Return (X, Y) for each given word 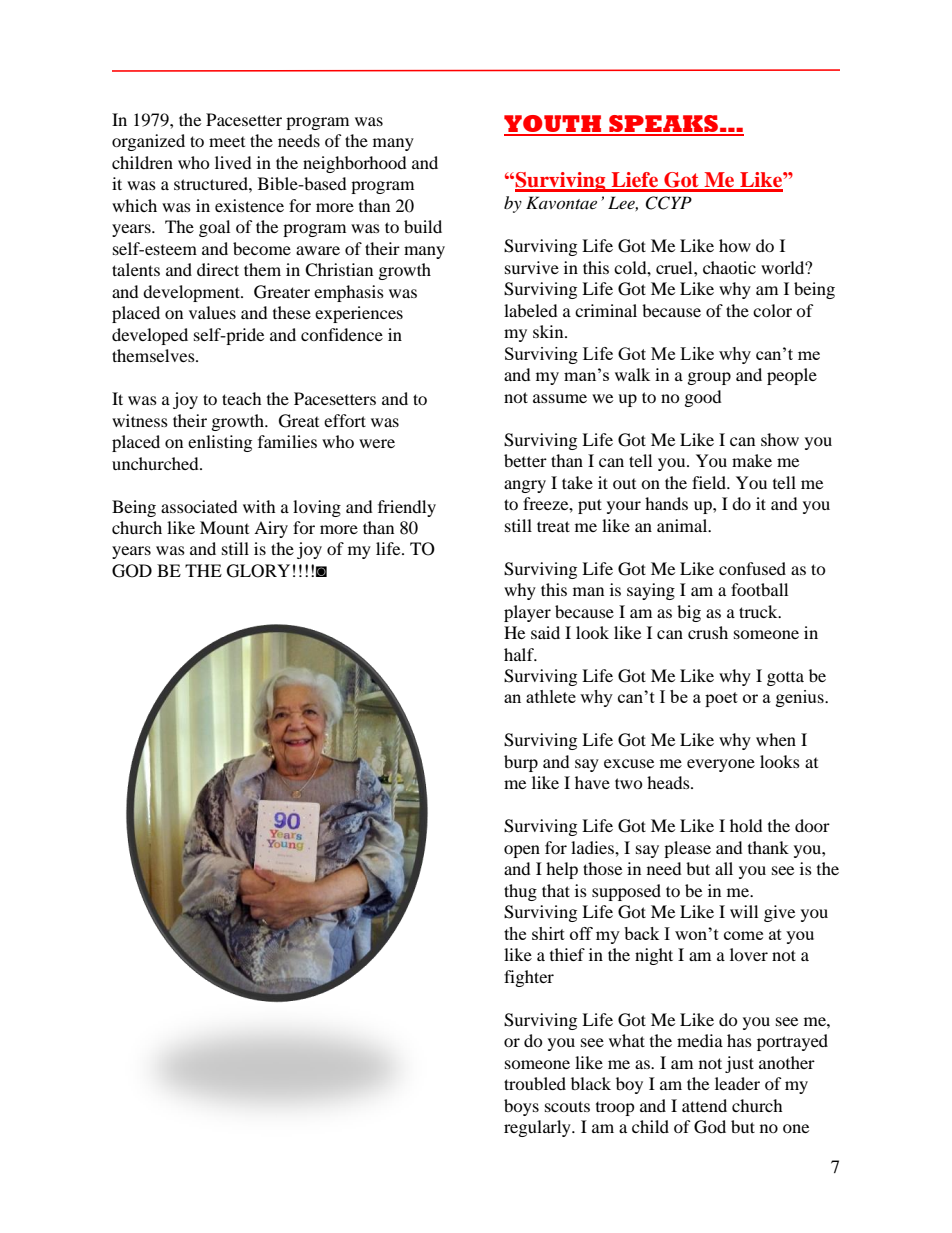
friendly (407, 508)
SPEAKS (663, 125)
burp (521, 763)
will (744, 911)
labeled (531, 310)
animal (683, 525)
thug (520, 892)
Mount (224, 527)
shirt (548, 933)
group (709, 378)
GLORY (258, 571)
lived (233, 162)
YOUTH (553, 125)
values (212, 312)
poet (721, 699)
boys (521, 1107)
